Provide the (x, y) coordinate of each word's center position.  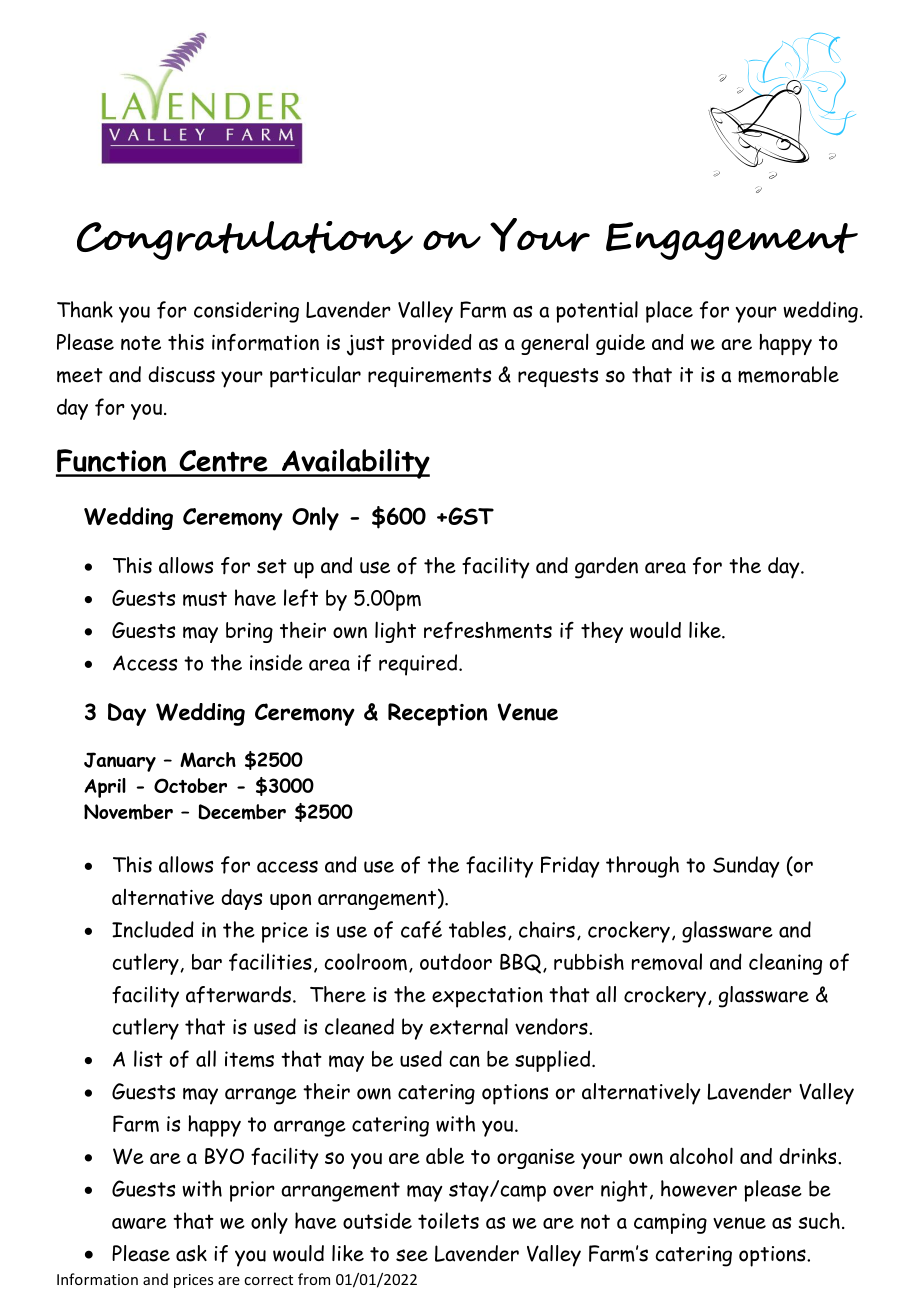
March (208, 759)
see (412, 1255)
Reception (437, 714)
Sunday (746, 867)
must (205, 599)
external (469, 1026)
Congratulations (245, 240)
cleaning (785, 964)
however (699, 1188)
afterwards (238, 995)
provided (432, 344)
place (669, 312)
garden (606, 568)
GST (470, 516)
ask (191, 1253)
